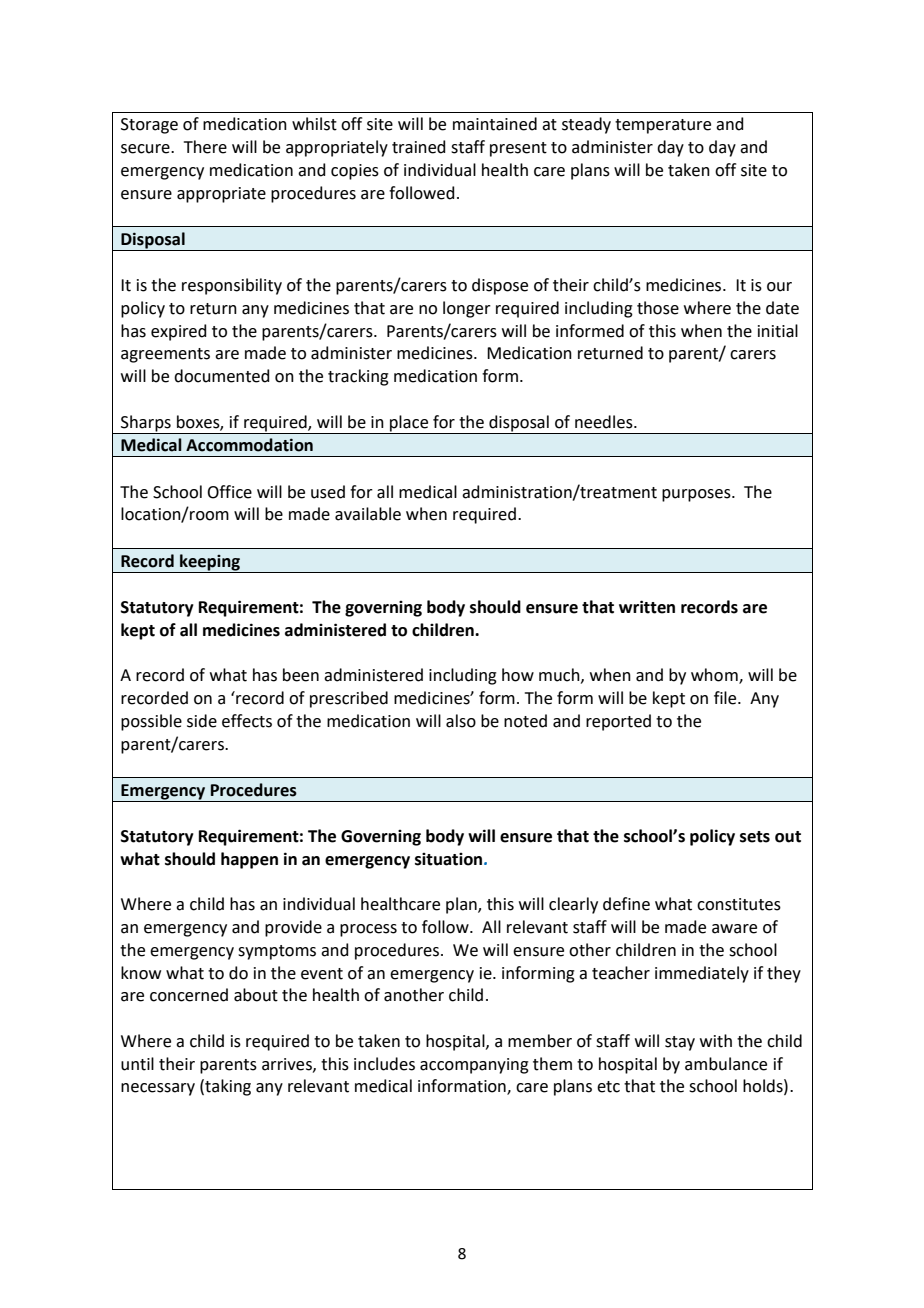 The width and height of the screenshot is (924, 1308). What do you see at coordinates (518, 675) in the screenshot?
I see `how` at bounding box center [518, 675].
